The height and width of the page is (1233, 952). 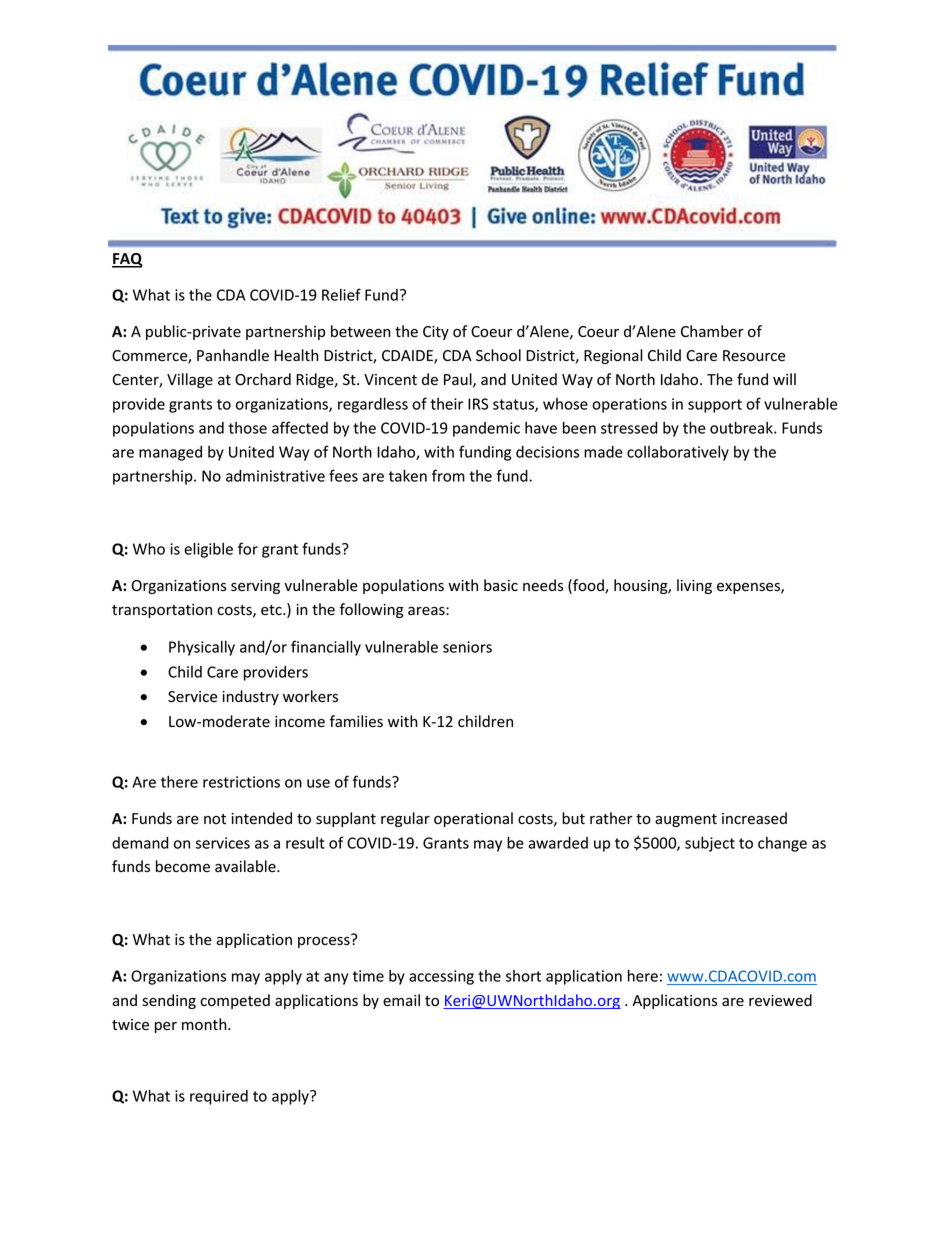 I want to click on eligible, so click(x=208, y=550).
